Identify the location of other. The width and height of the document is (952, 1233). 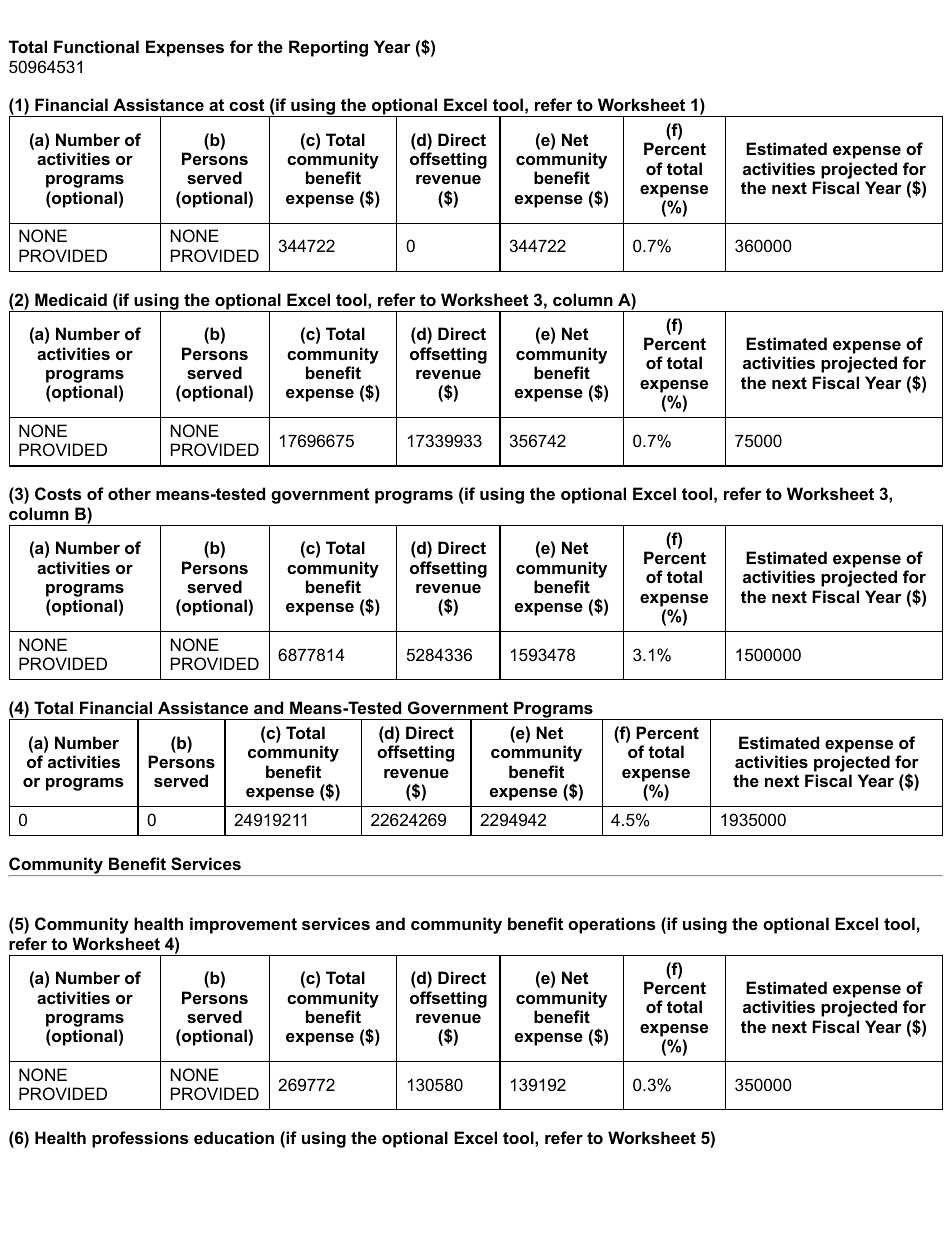
(129, 493).
